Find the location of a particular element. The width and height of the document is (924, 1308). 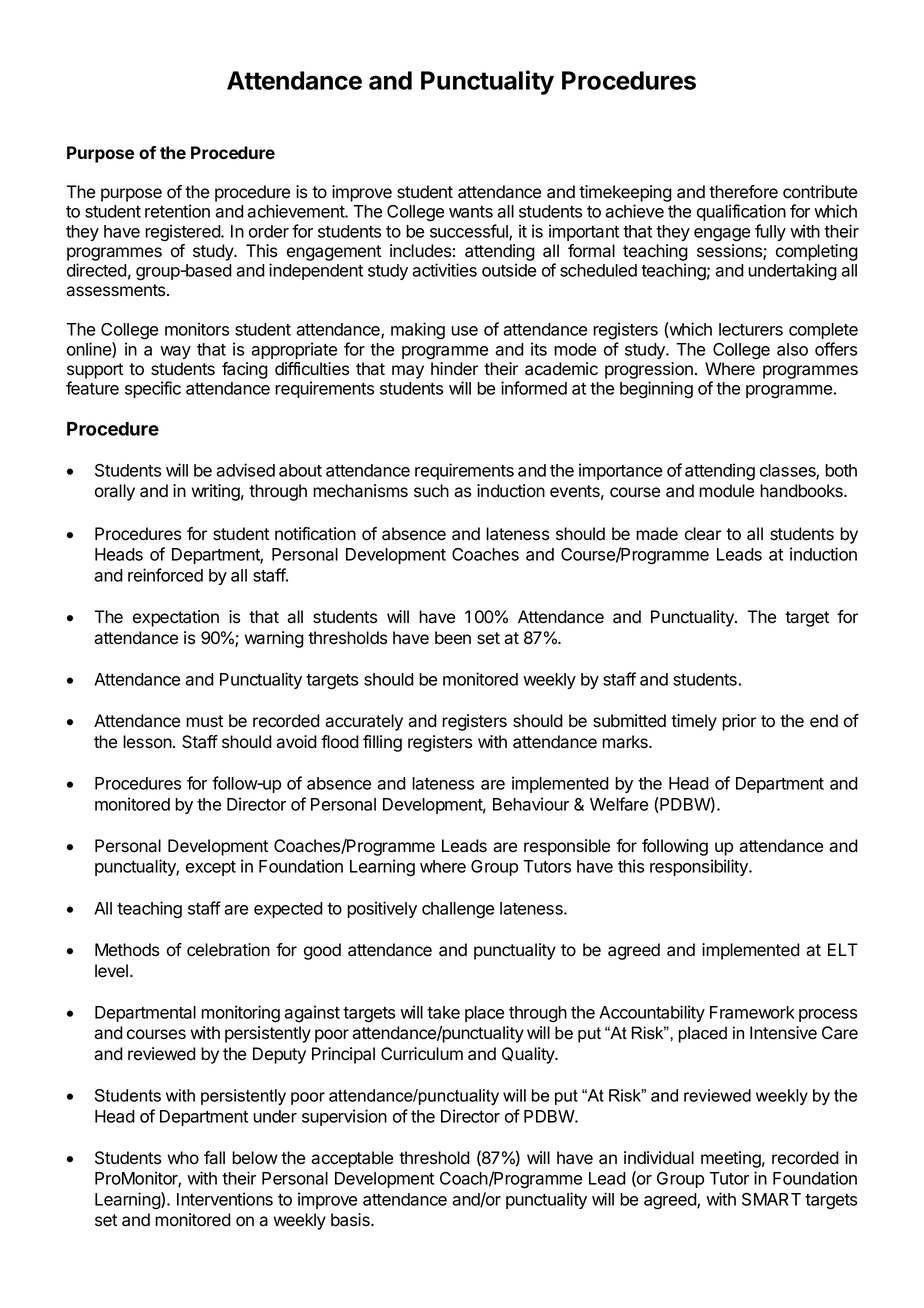

responsibility is located at coordinates (700, 867).
